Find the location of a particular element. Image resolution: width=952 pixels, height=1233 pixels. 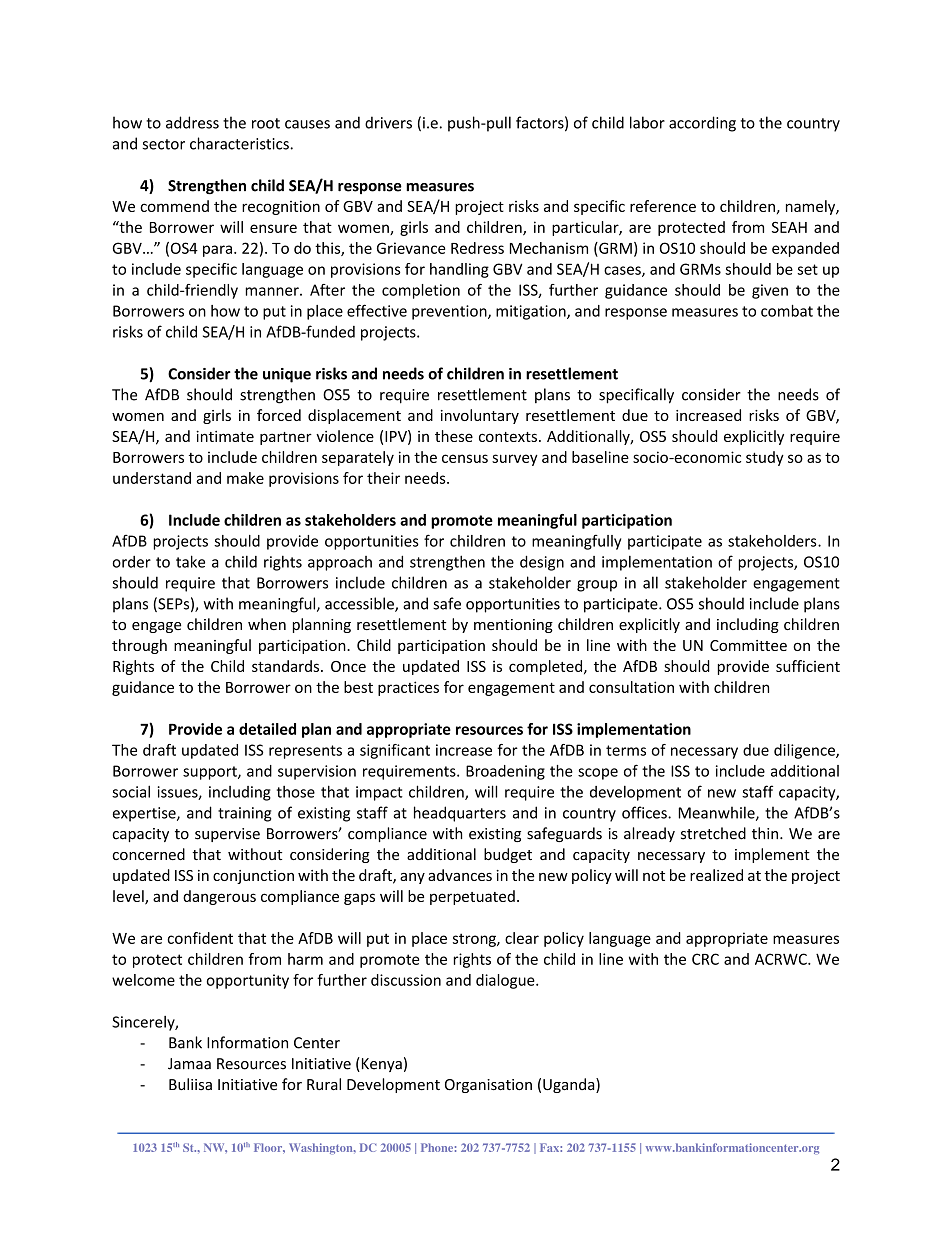

dangerous is located at coordinates (219, 897).
